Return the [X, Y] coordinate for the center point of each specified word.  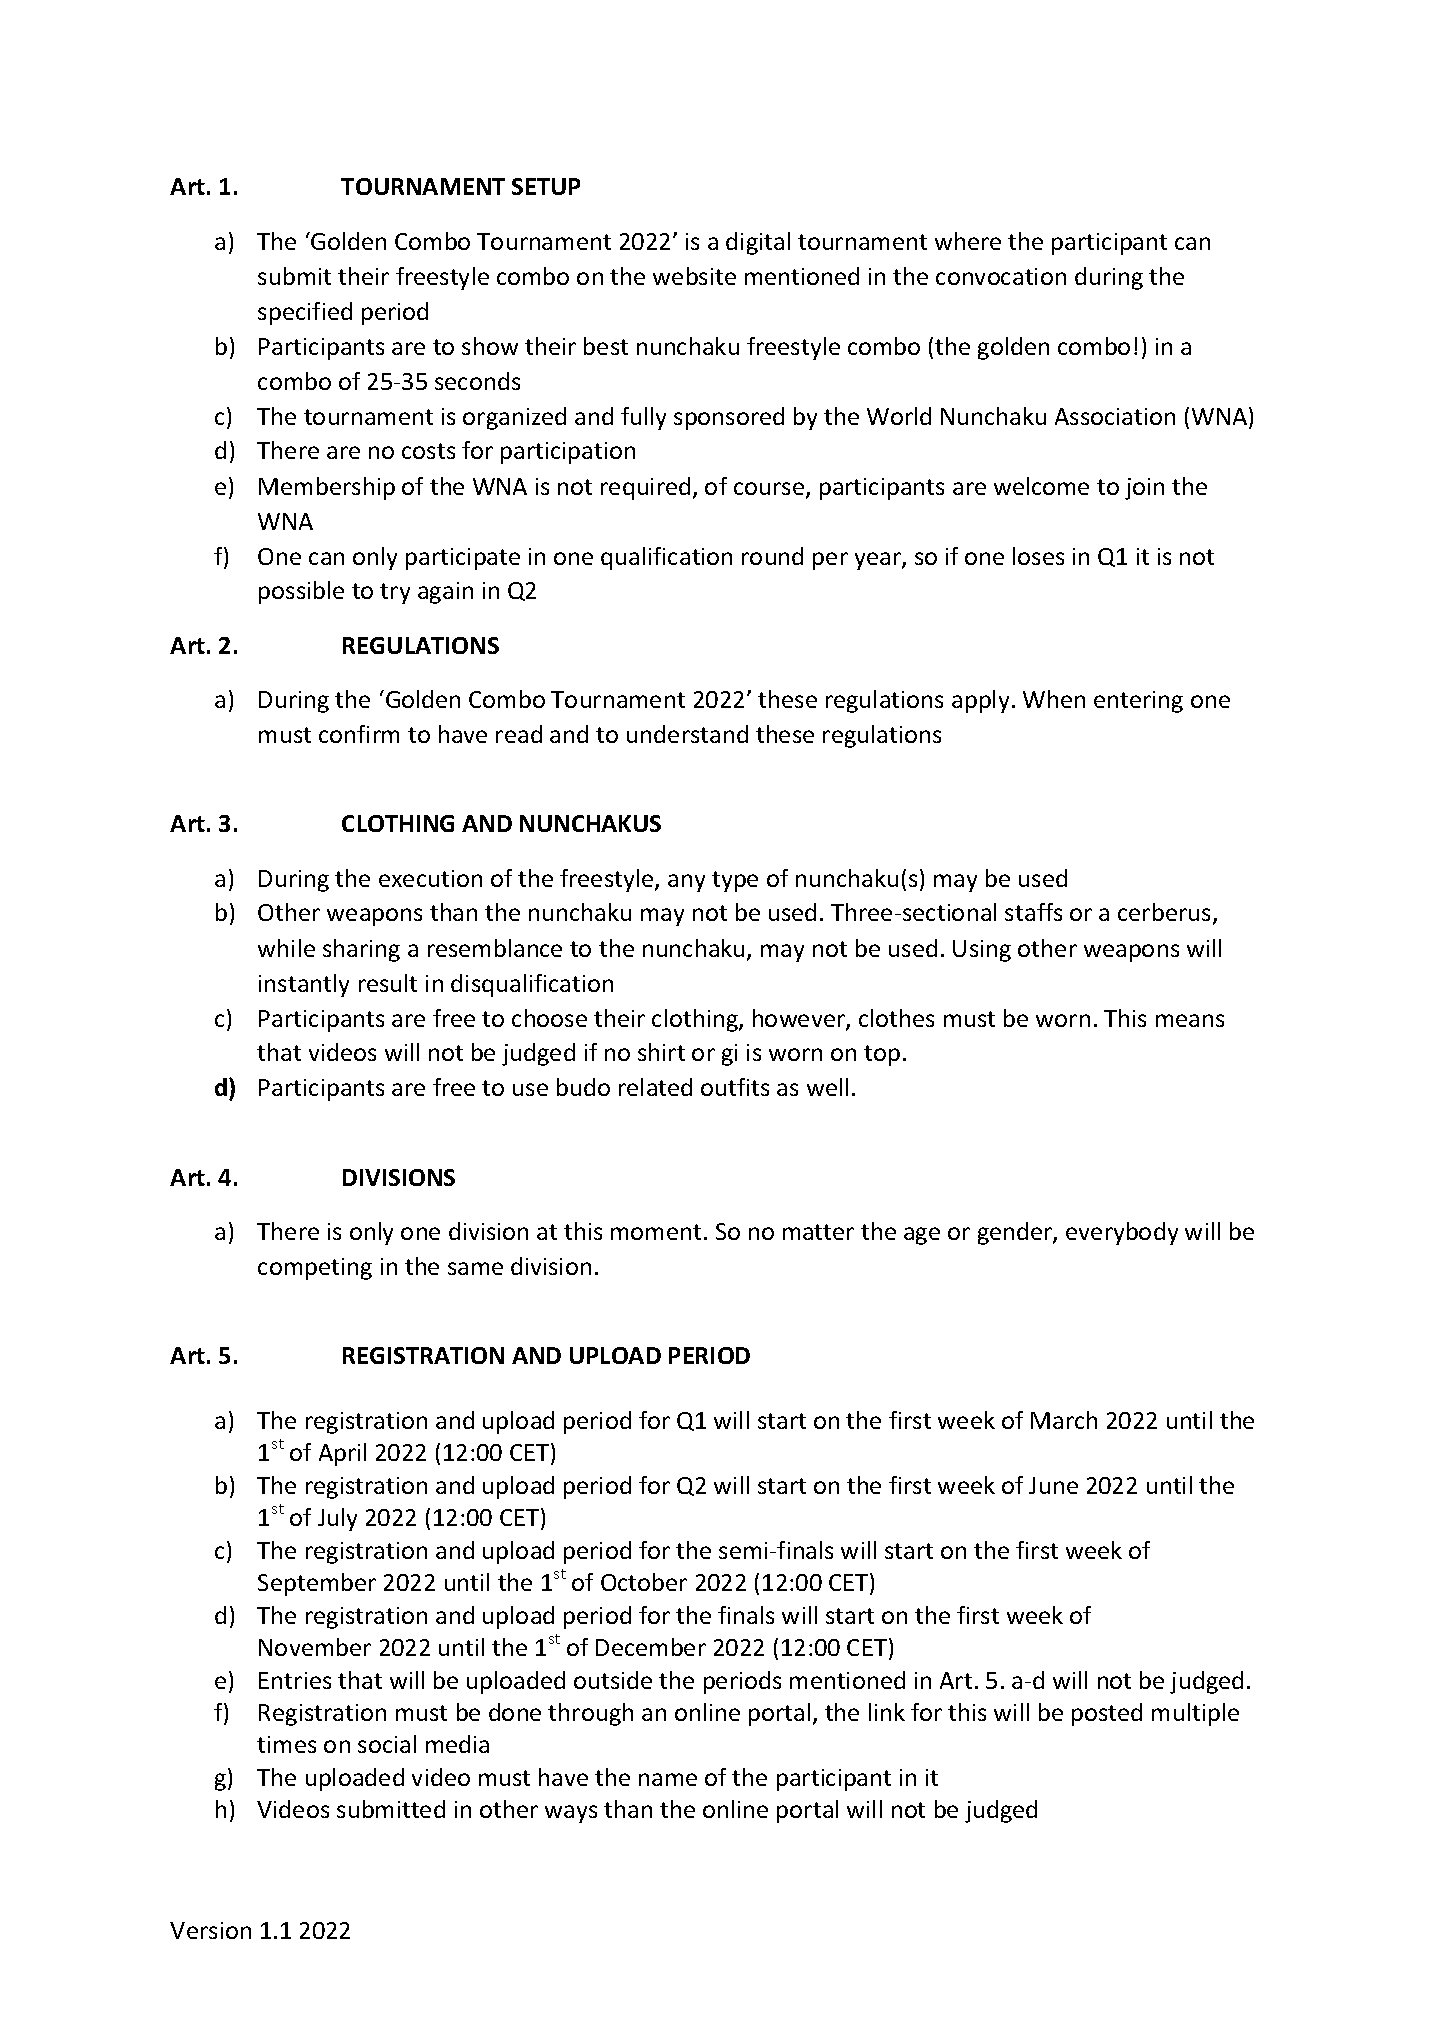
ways [571, 1814]
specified [305, 313]
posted [1107, 1714]
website [694, 276]
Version [210, 1930]
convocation [1001, 276]
